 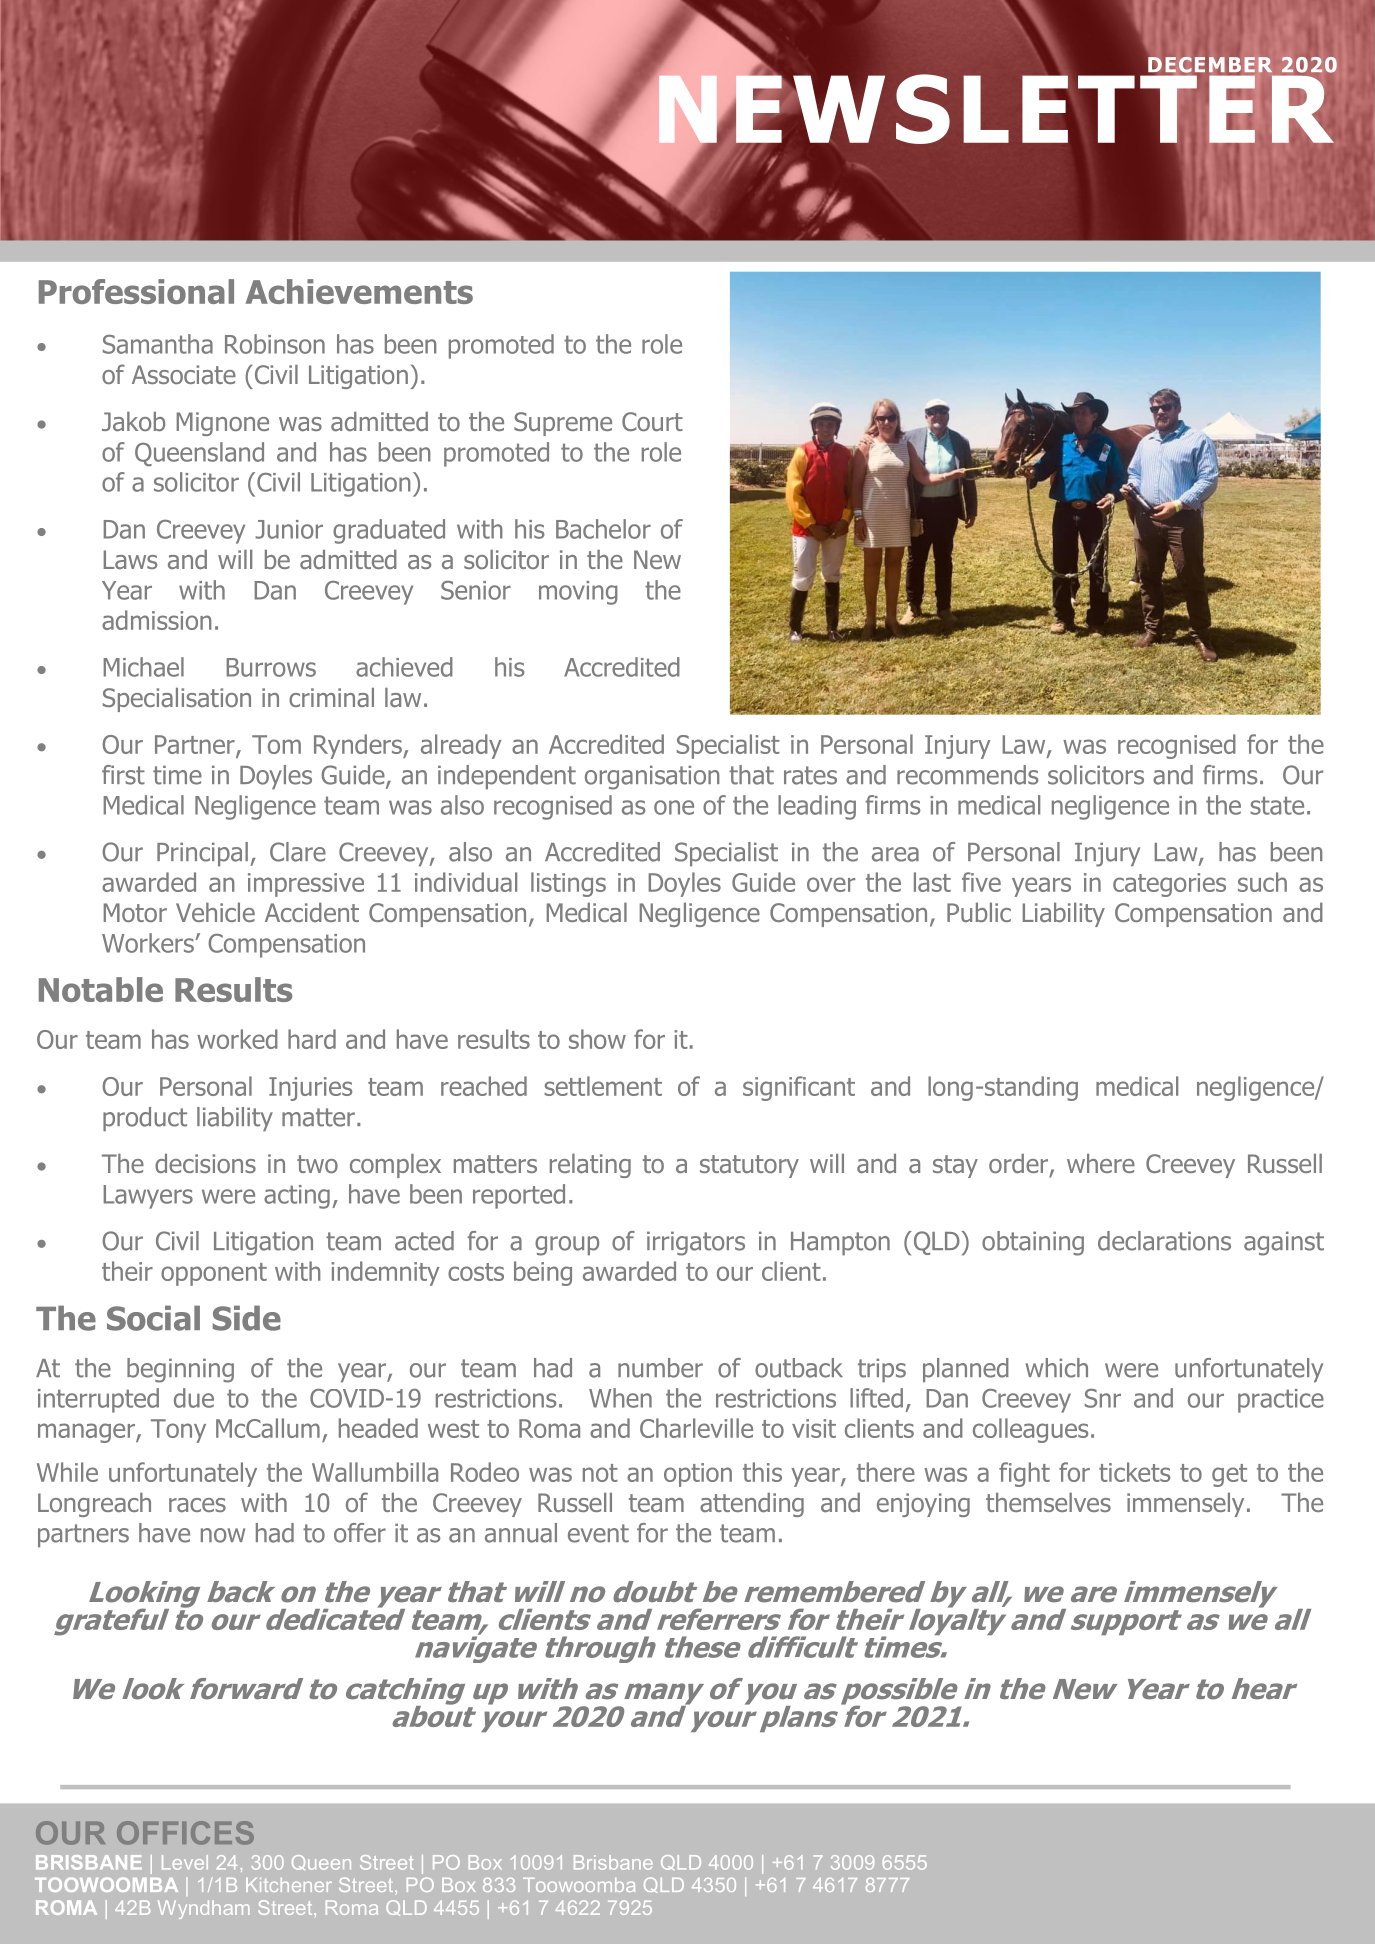 What do you see at coordinates (563, 424) in the screenshot?
I see `Supreme` at bounding box center [563, 424].
